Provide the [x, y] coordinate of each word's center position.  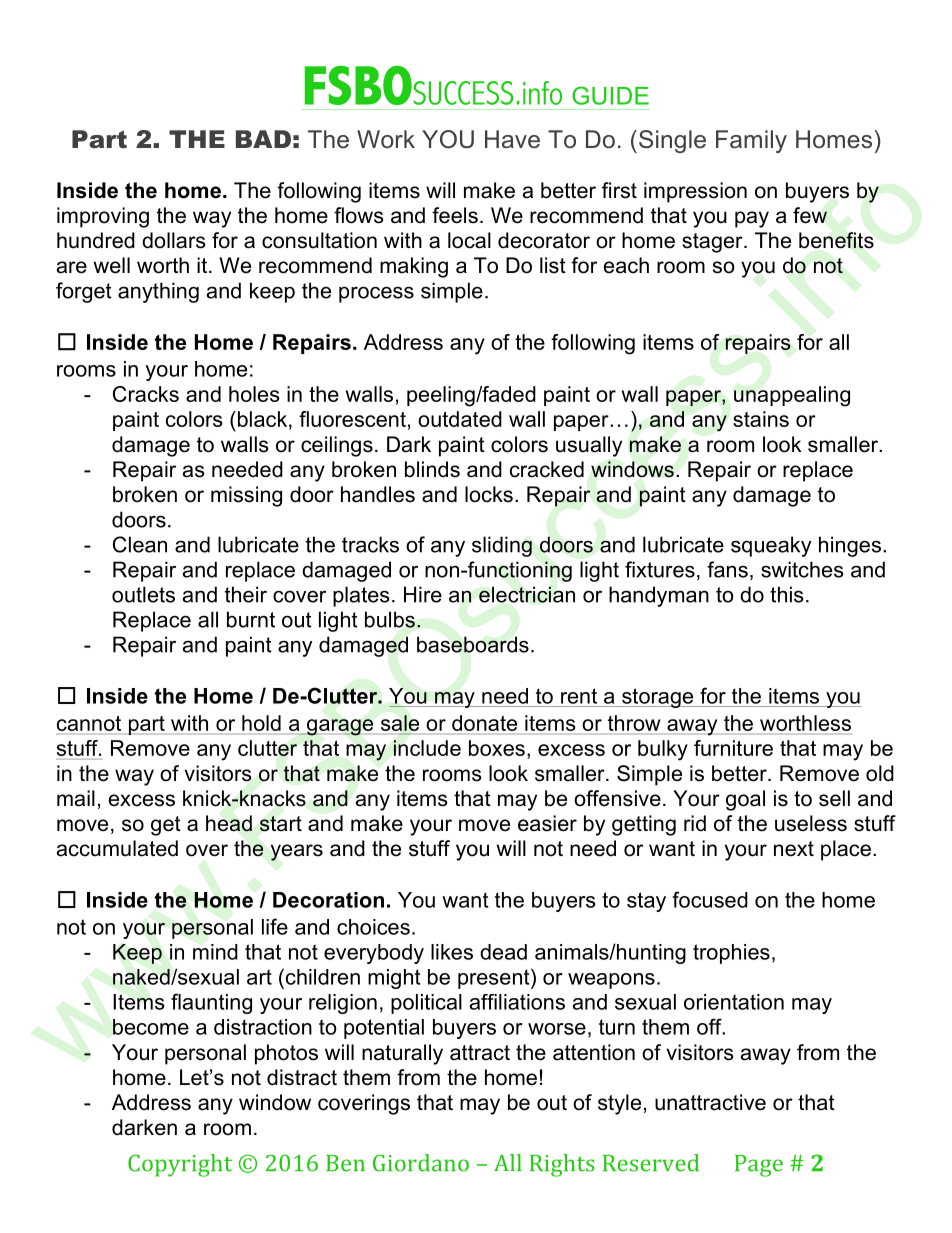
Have [512, 139]
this [786, 594]
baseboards [473, 644]
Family [751, 141]
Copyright [180, 1165]
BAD [263, 139]
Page [759, 1166]
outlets [143, 594]
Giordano [421, 1163]
